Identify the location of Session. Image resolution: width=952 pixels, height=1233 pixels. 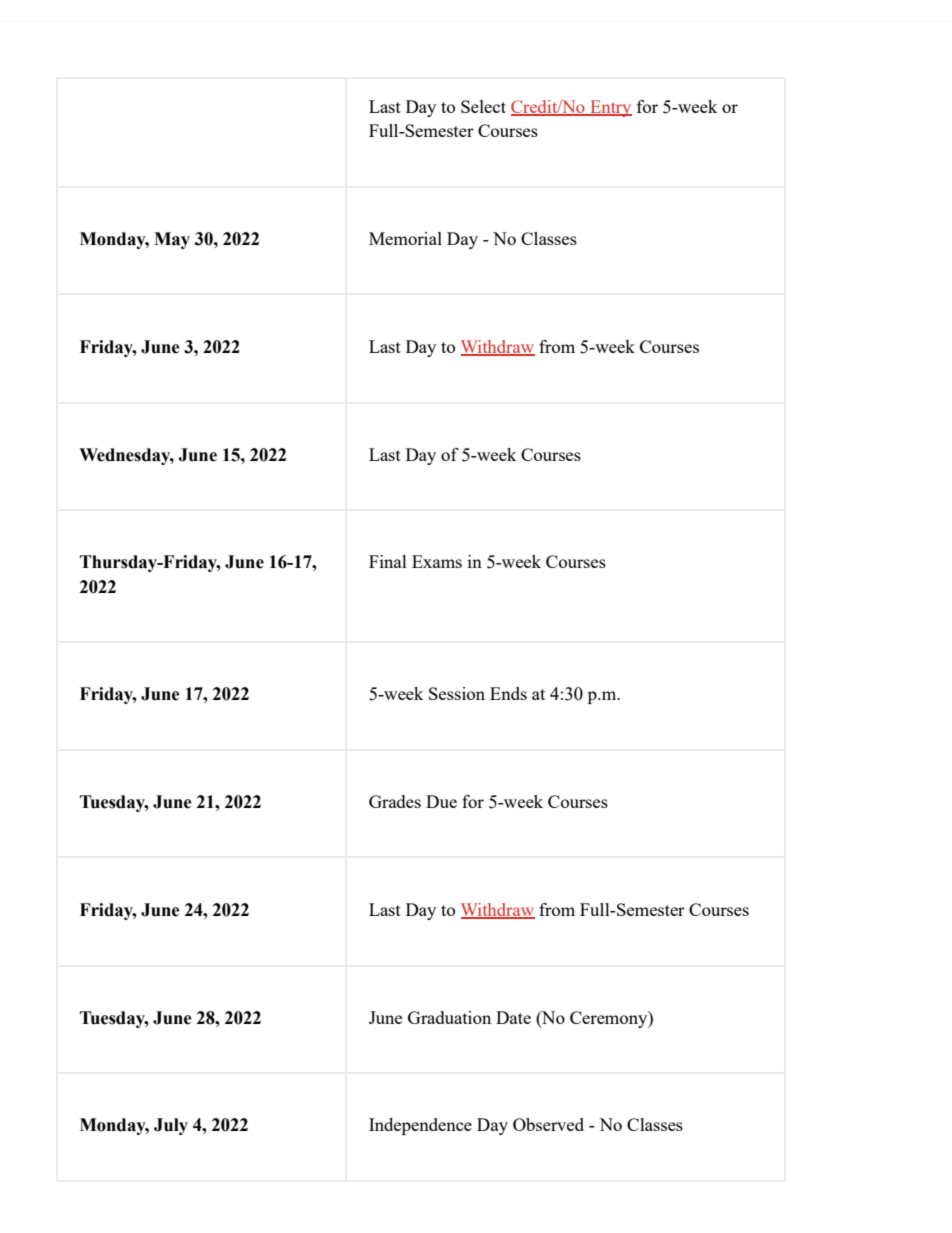
(457, 693).
